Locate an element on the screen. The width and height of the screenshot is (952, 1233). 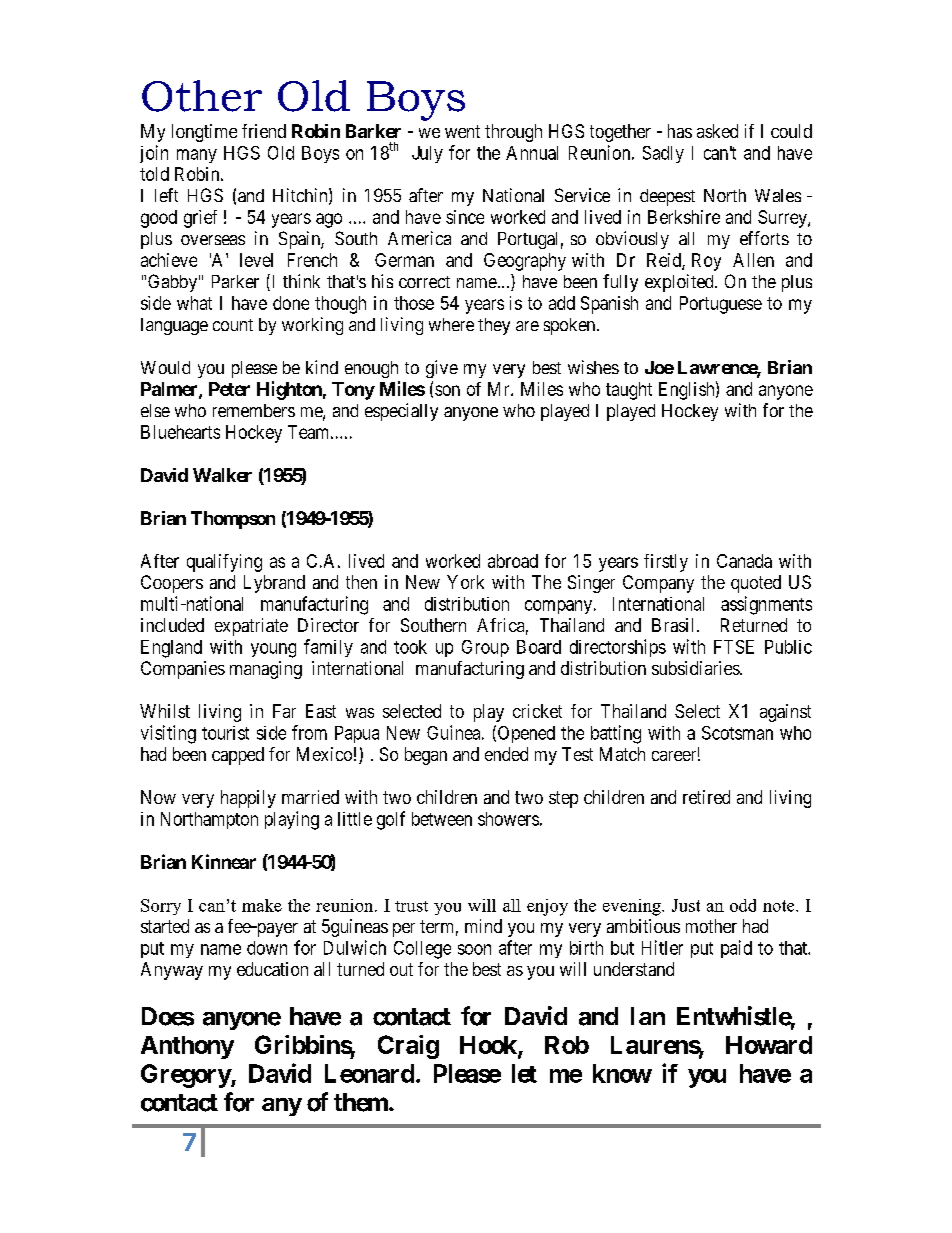
Gregory is located at coordinates (186, 1076).
